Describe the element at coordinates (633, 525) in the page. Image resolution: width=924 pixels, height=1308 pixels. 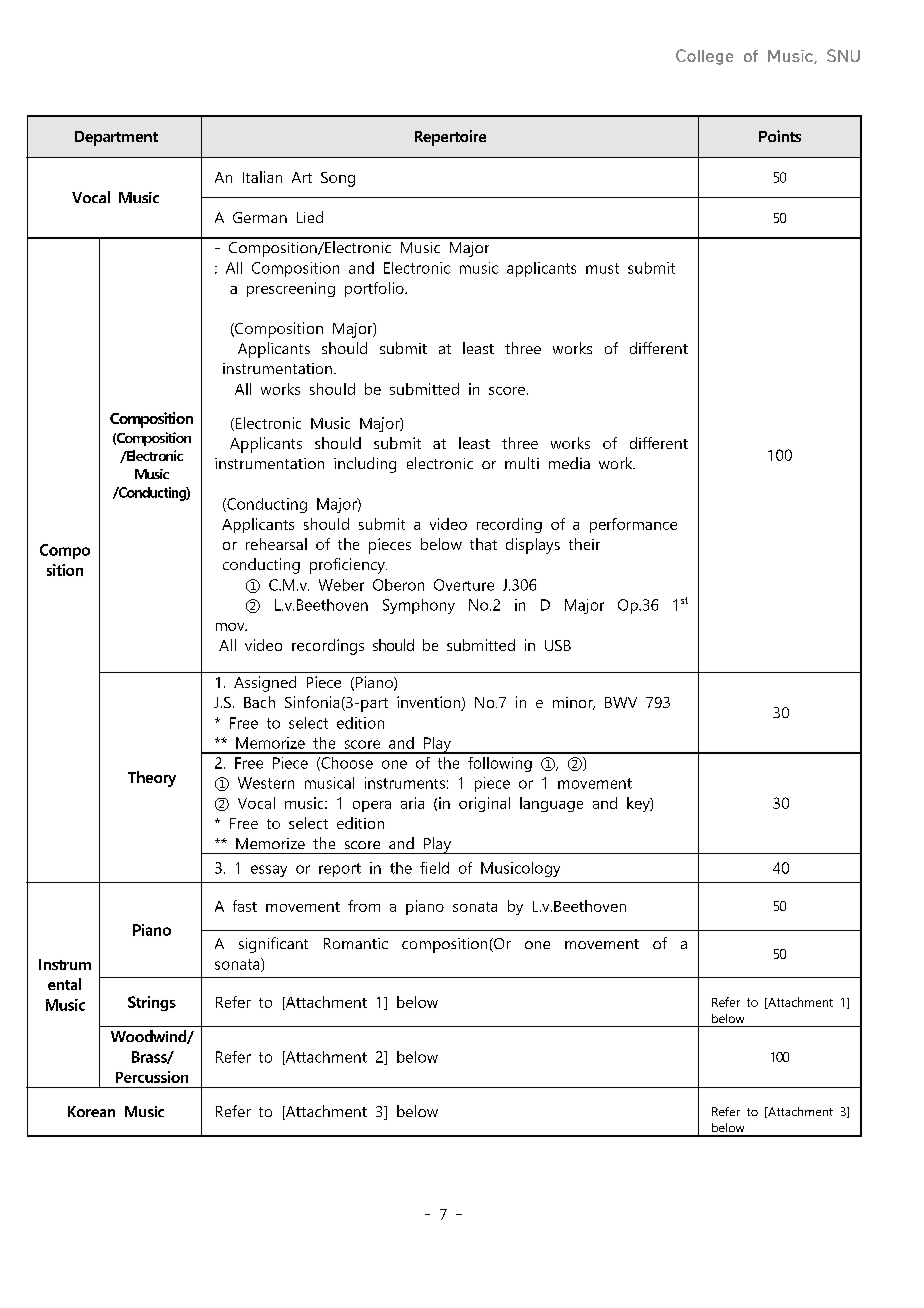
I see `performance` at that location.
